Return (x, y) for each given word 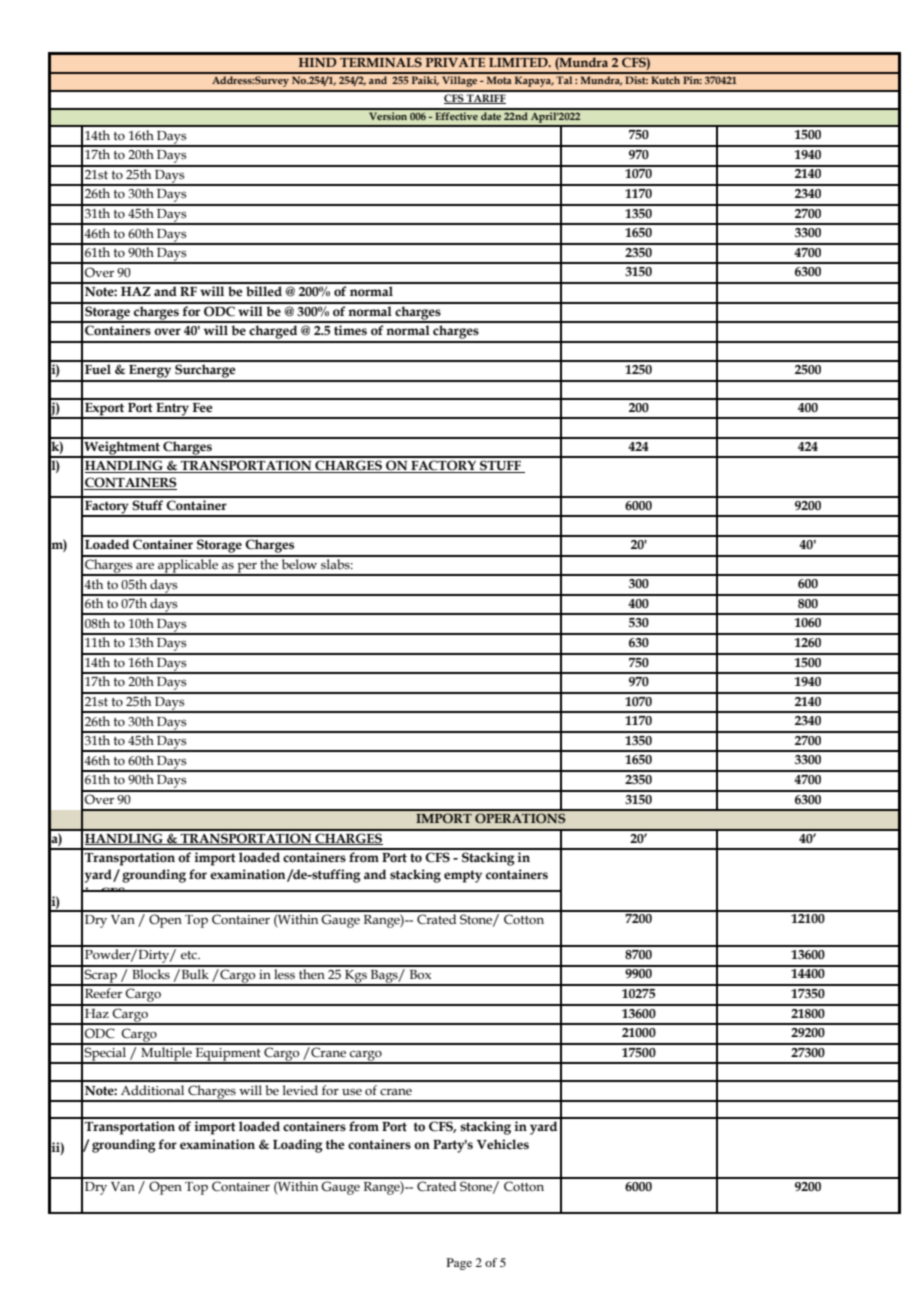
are (145, 566)
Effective (456, 114)
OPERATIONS (520, 818)
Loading (298, 1146)
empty (463, 876)
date (491, 114)
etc (190, 955)
